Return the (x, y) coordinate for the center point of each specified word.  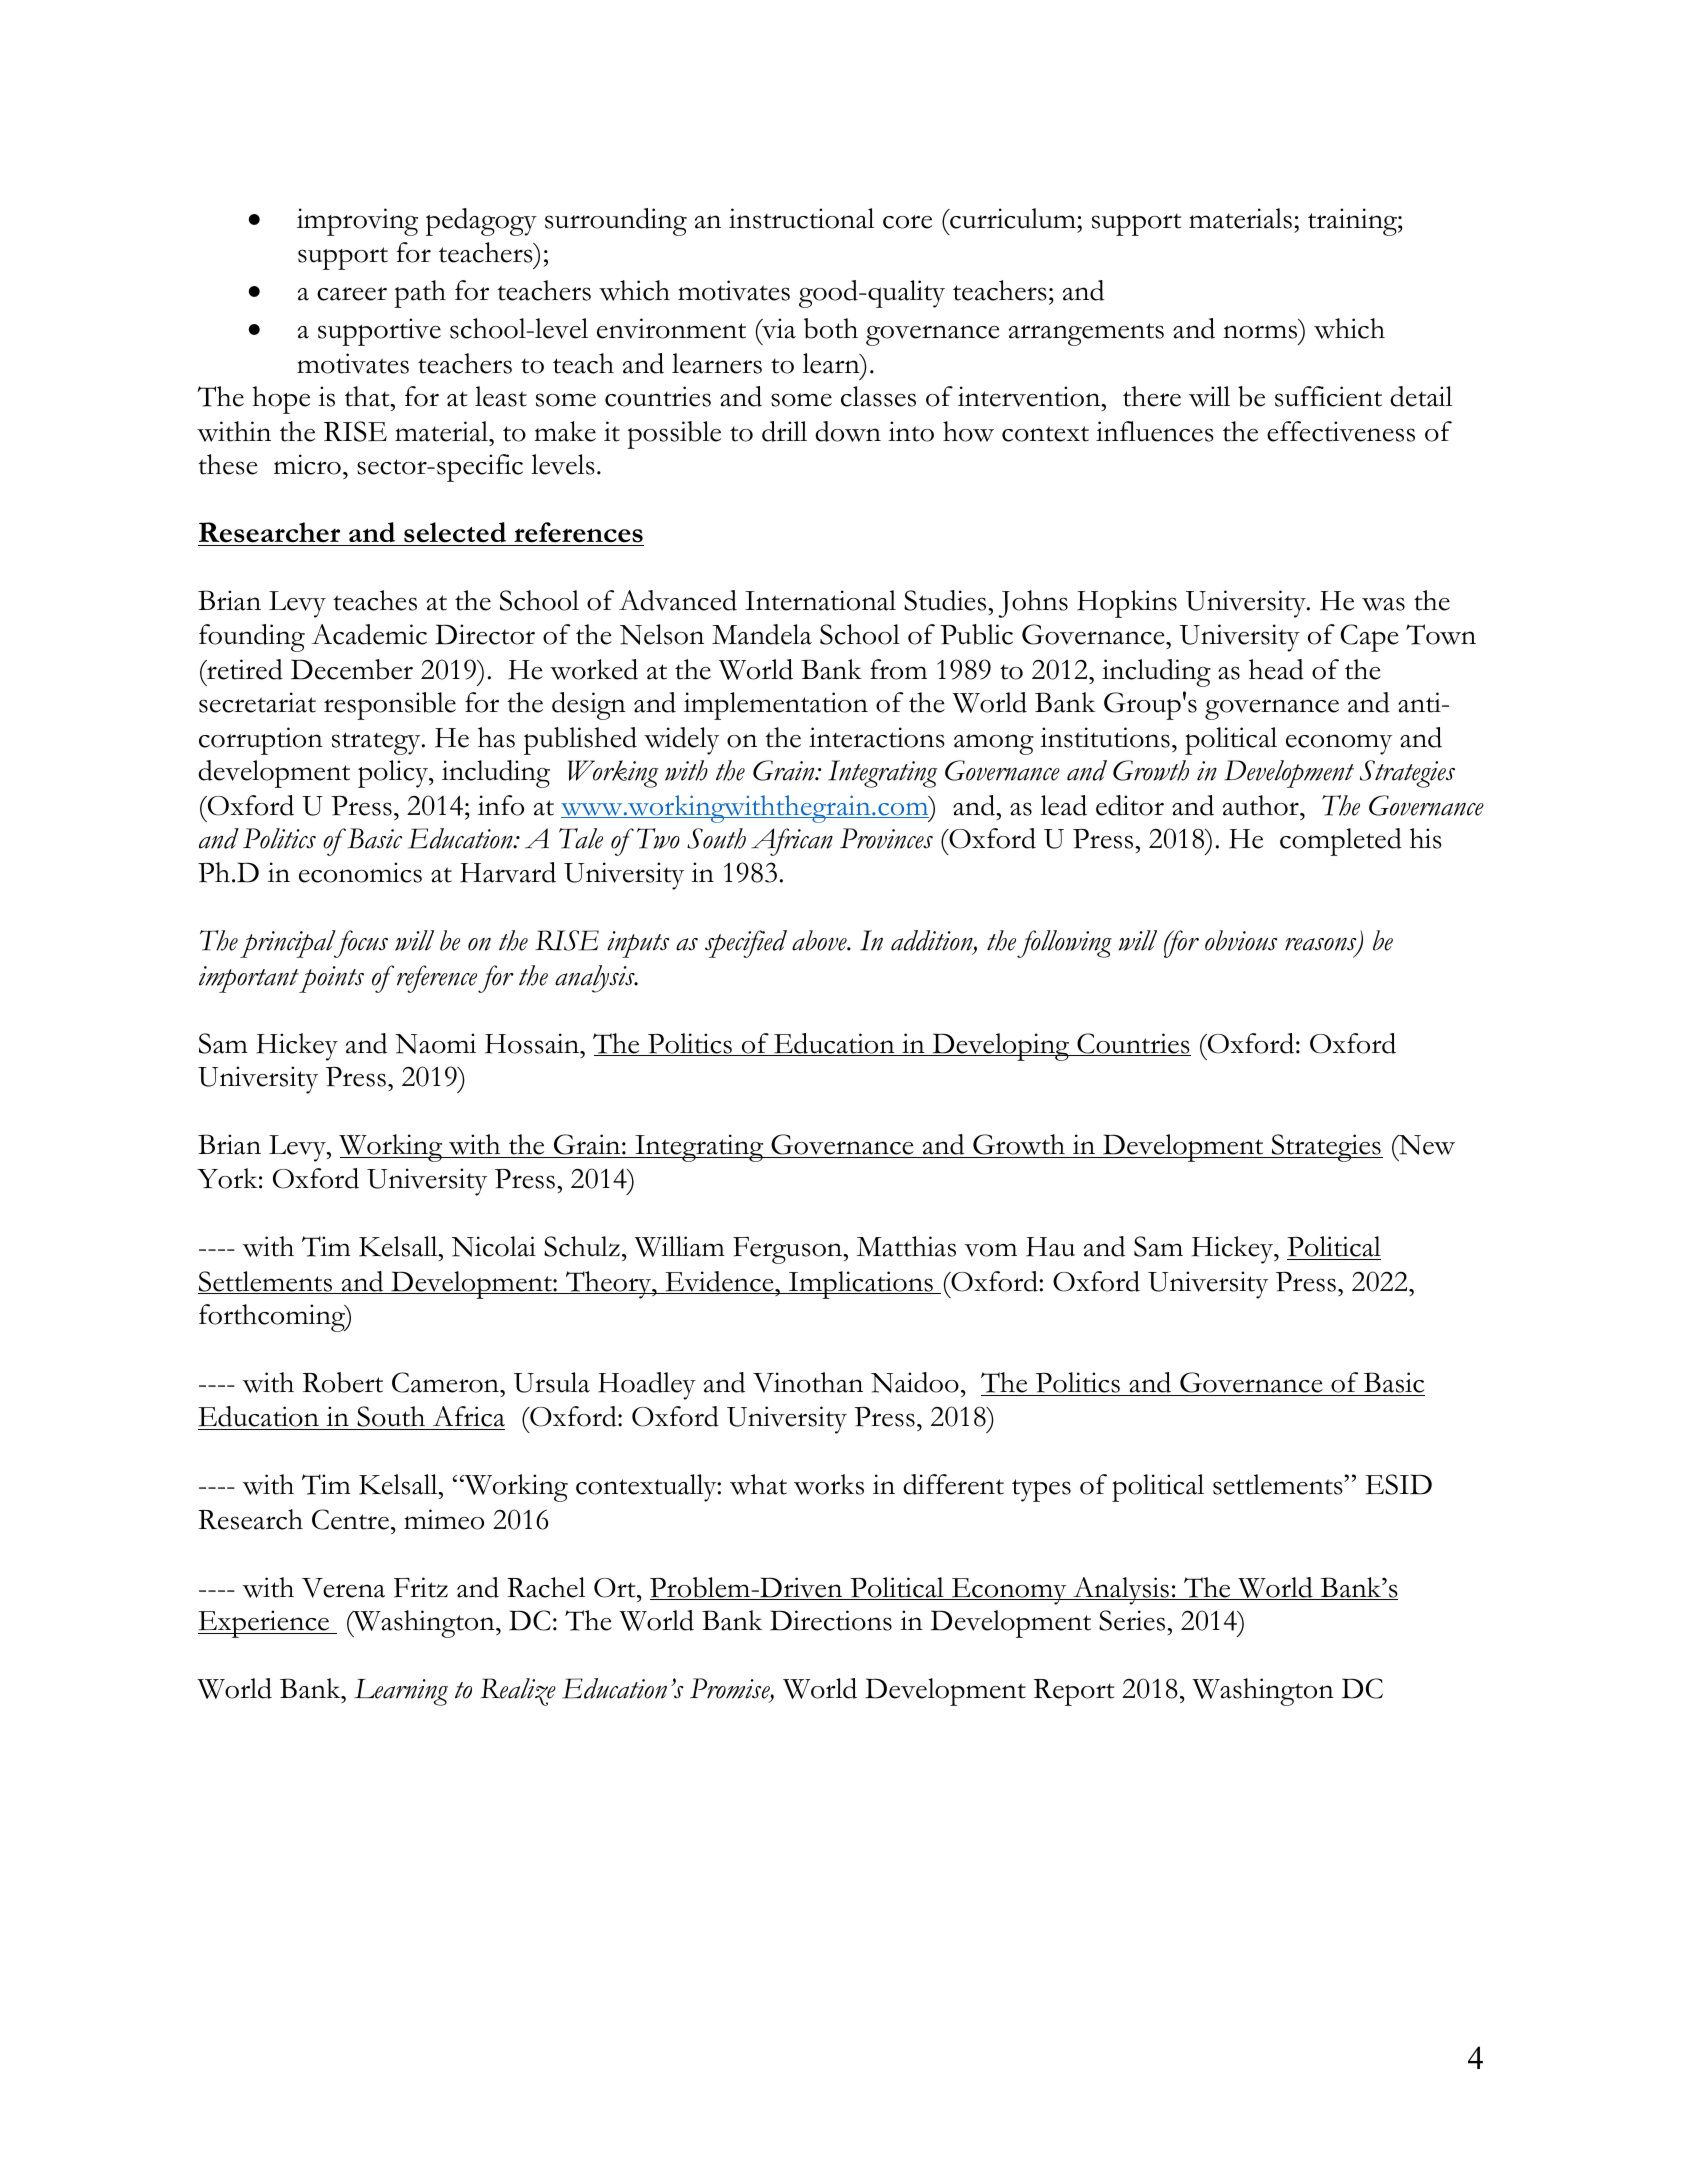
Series (1133, 1620)
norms (1260, 332)
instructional (801, 218)
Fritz (421, 1587)
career (352, 294)
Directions (831, 1620)
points (331, 979)
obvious (1241, 940)
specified (746, 944)
